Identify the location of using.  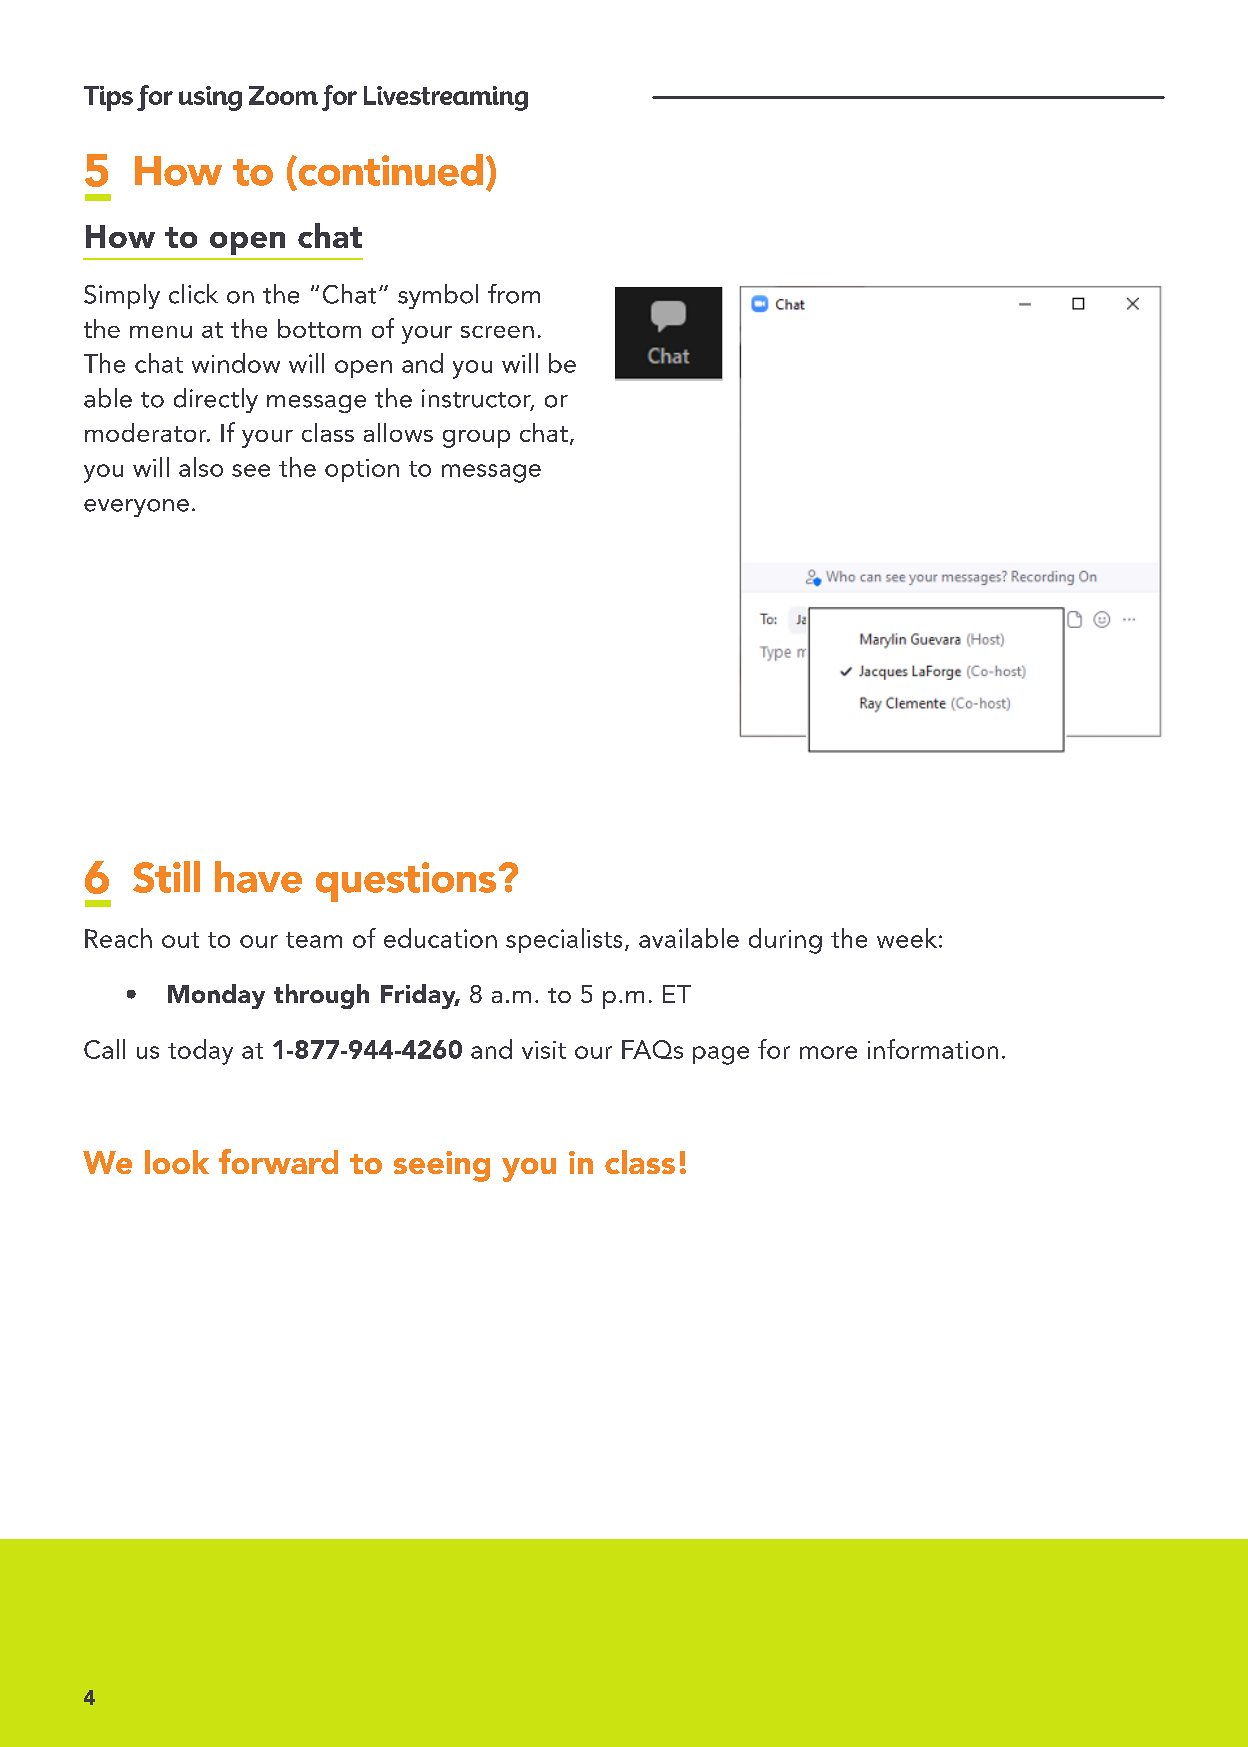
(210, 98).
